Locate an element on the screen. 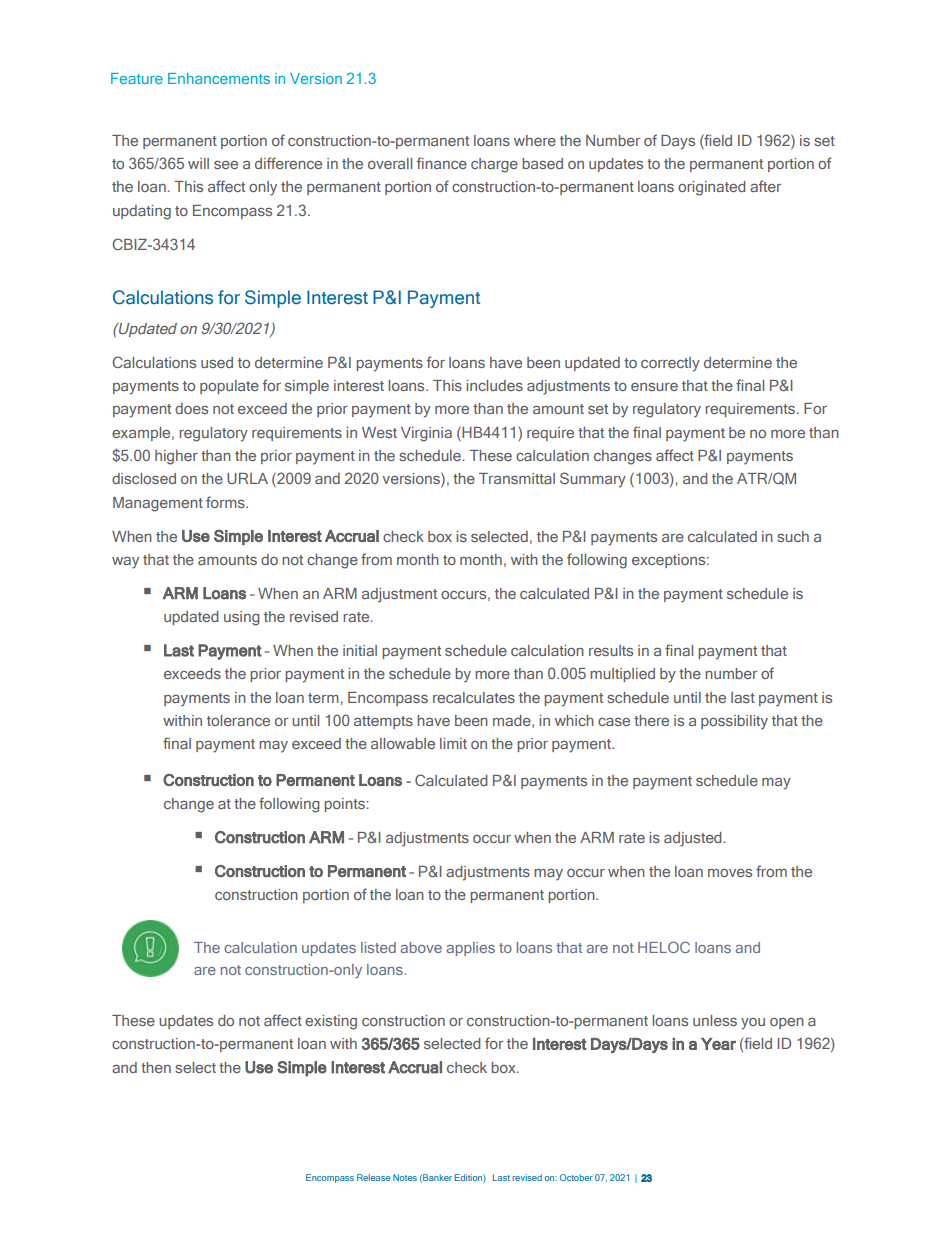 The width and height of the screenshot is (952, 1233). Enhancements is located at coordinates (219, 78).
